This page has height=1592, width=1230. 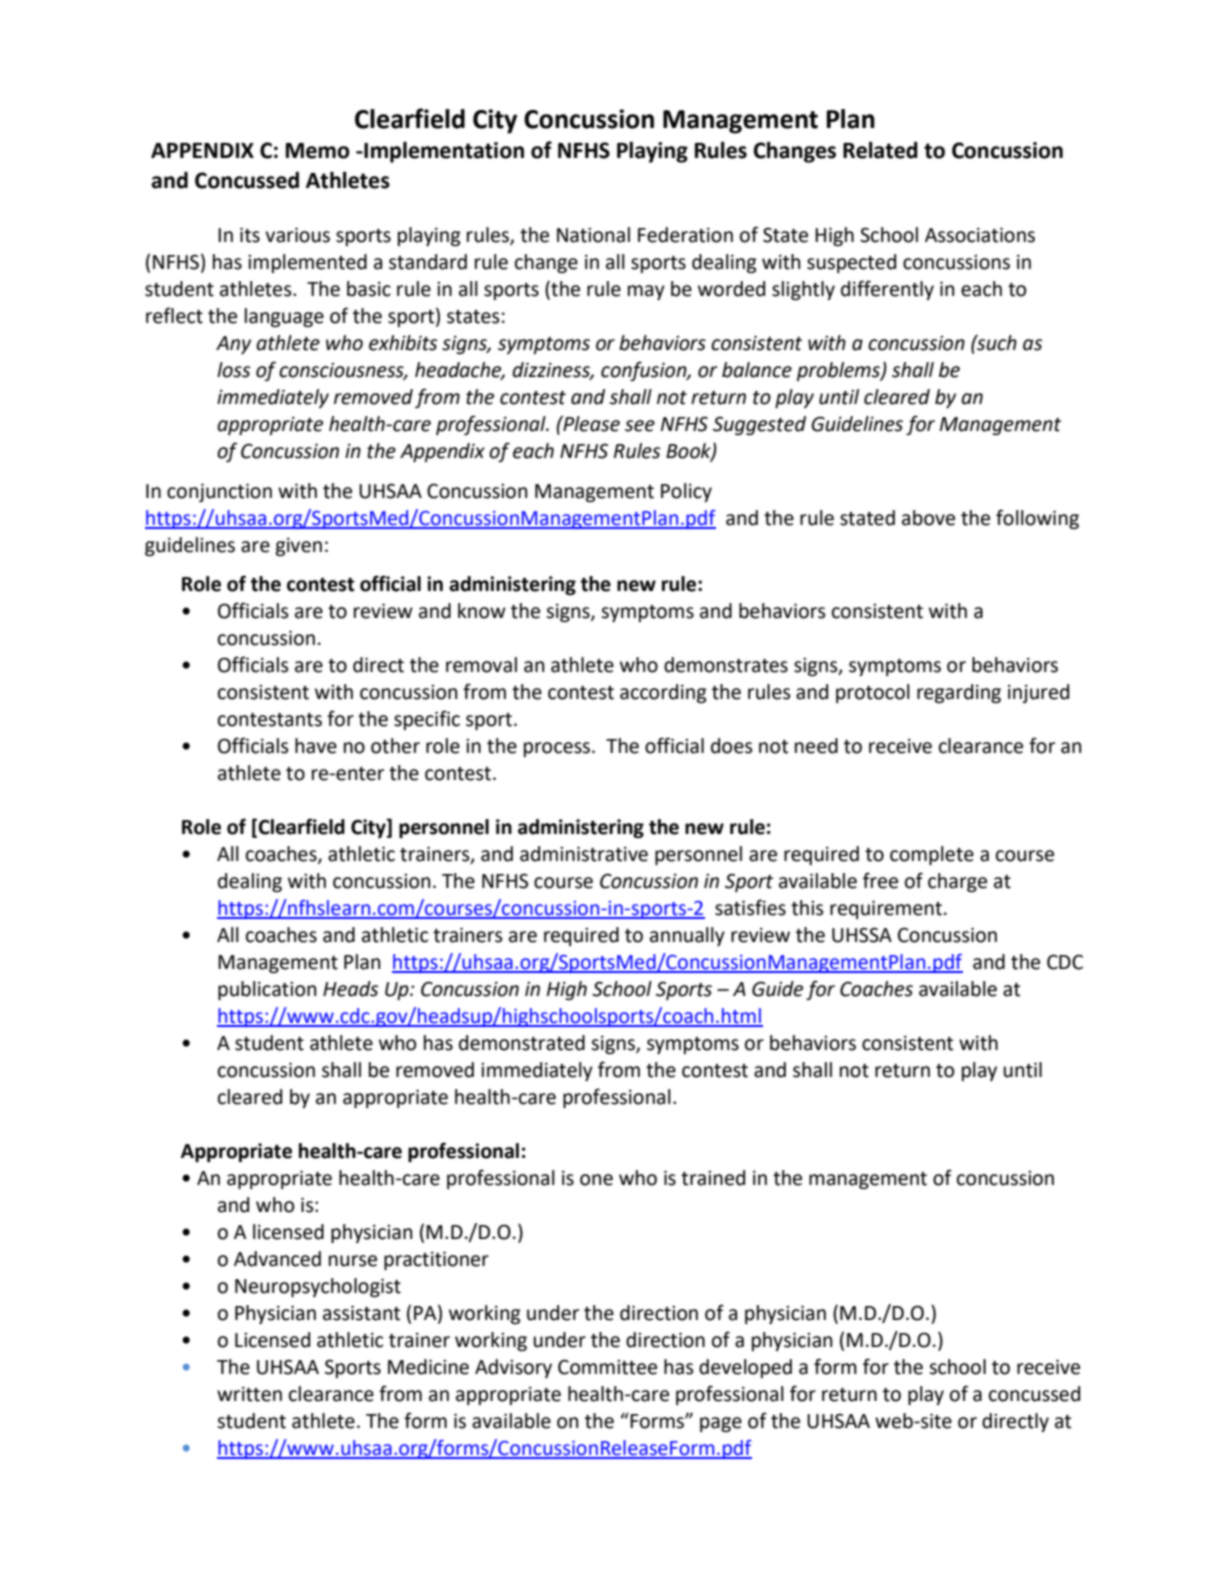 What do you see at coordinates (316, 746) in the page?
I see `have` at bounding box center [316, 746].
